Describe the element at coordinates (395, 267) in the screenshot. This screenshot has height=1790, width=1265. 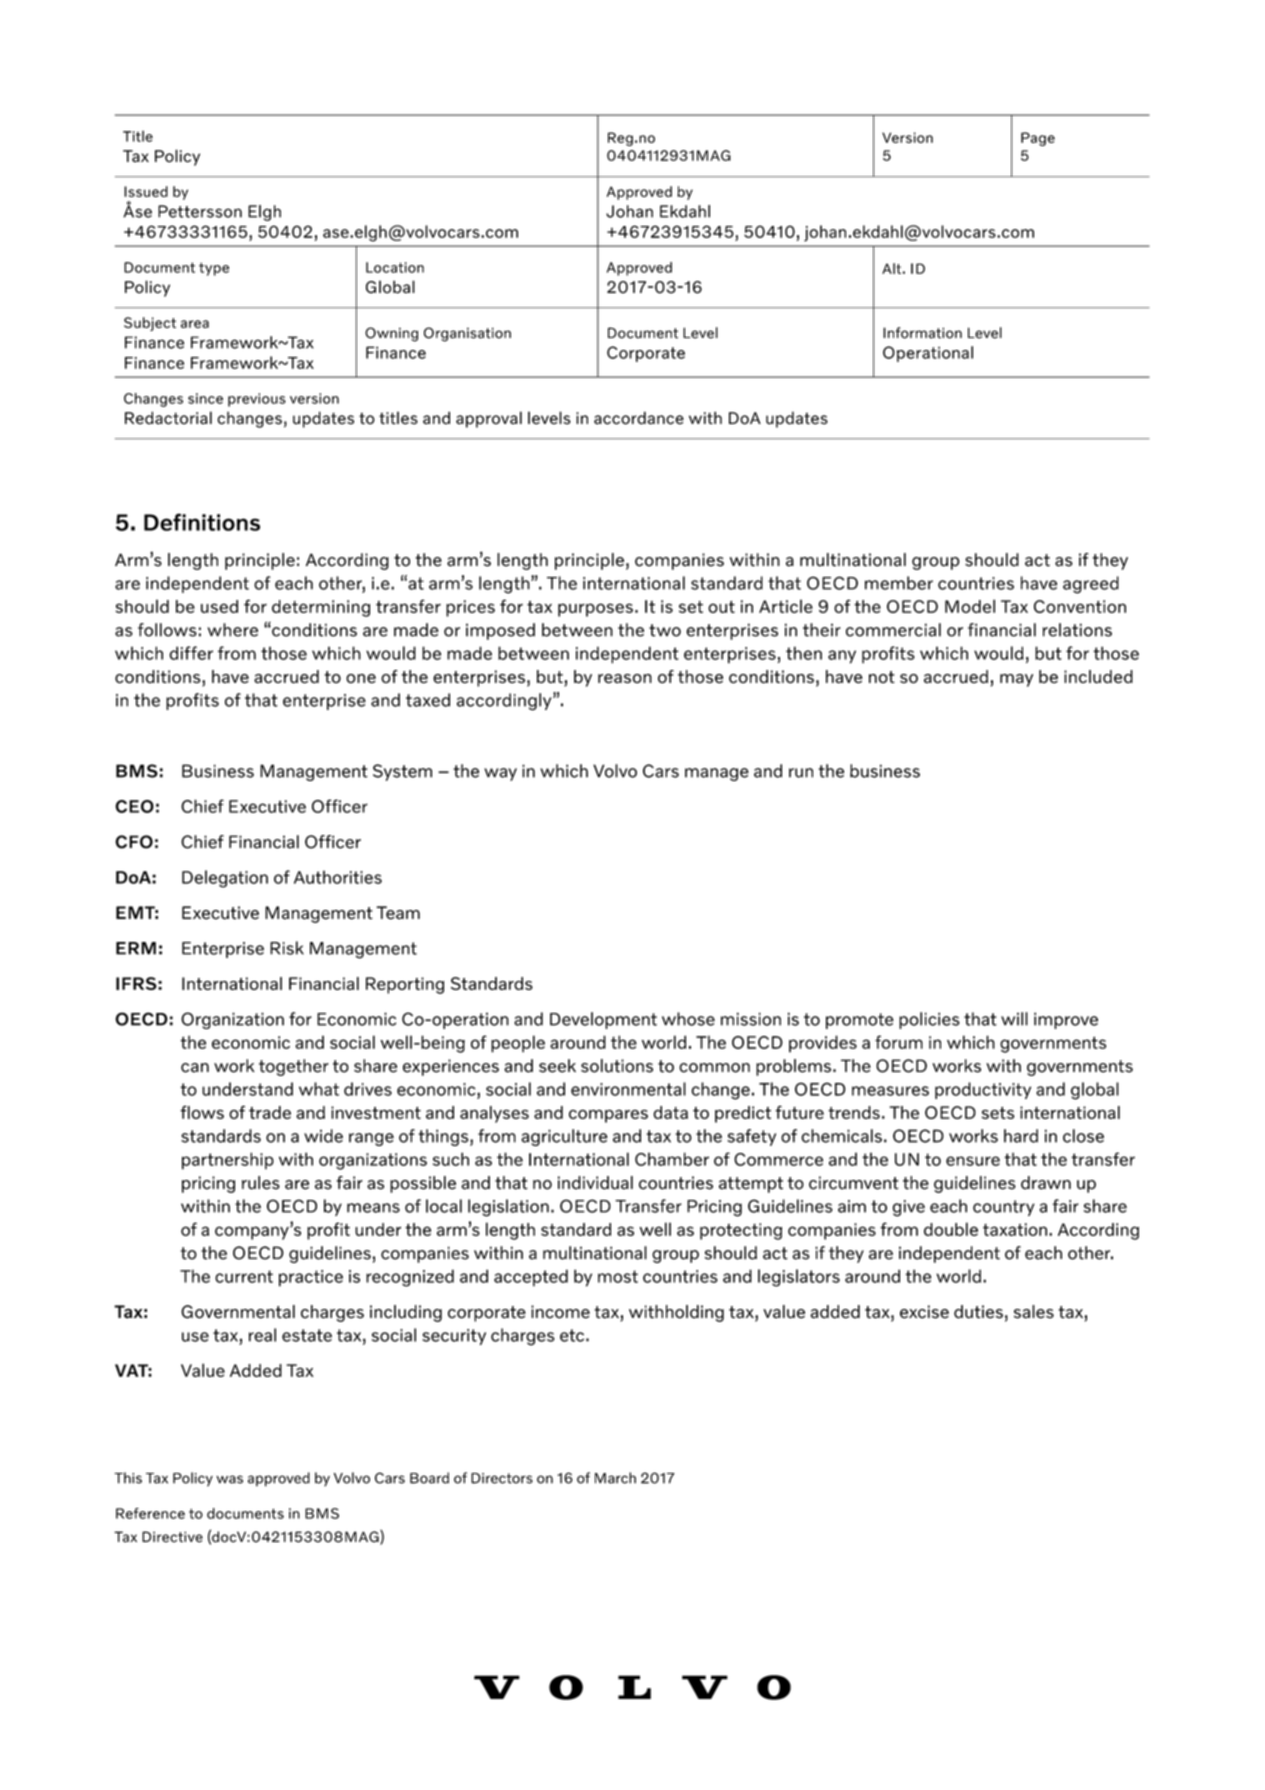
I see `Location` at that location.
